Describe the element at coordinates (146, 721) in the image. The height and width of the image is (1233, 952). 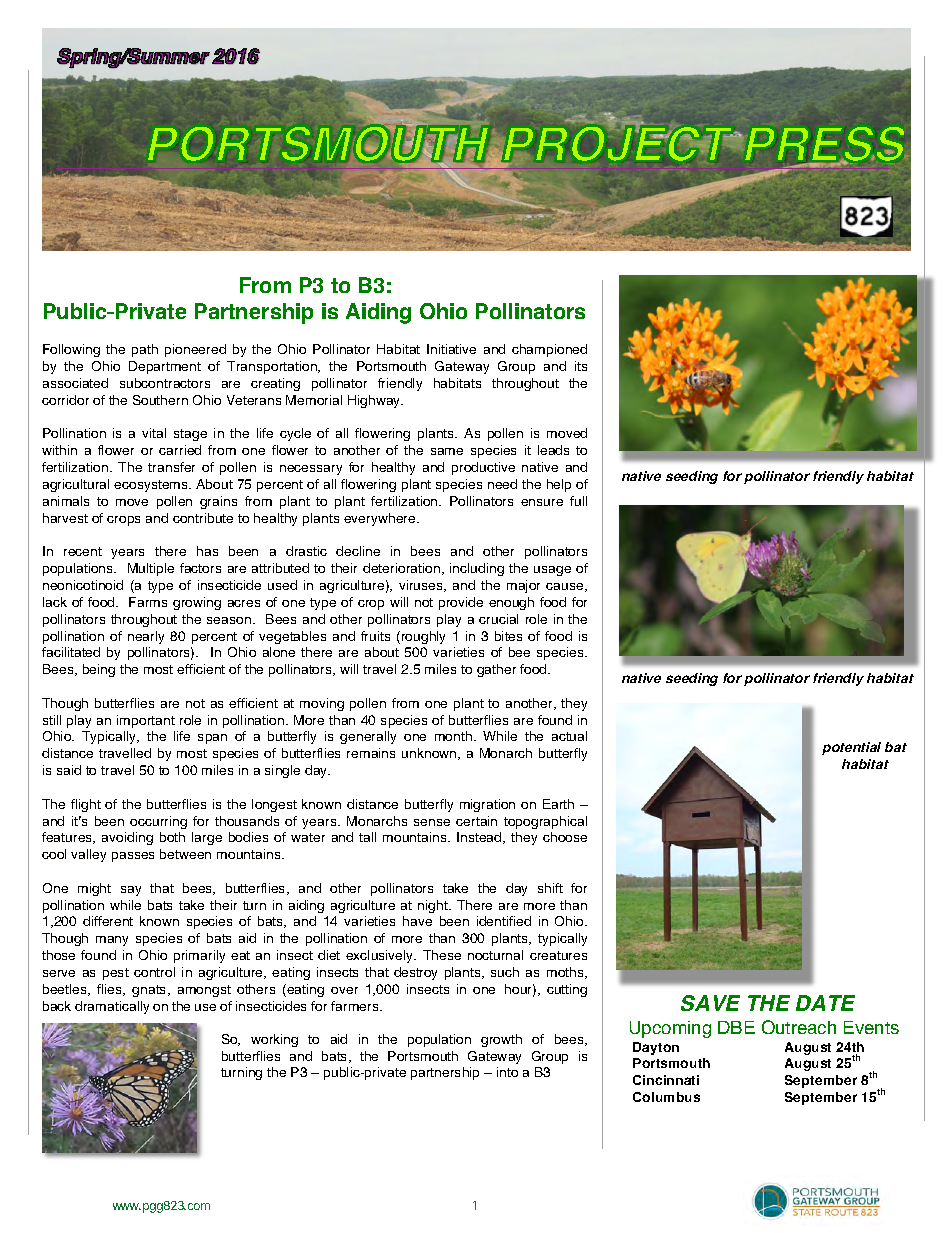
I see `important` at that location.
